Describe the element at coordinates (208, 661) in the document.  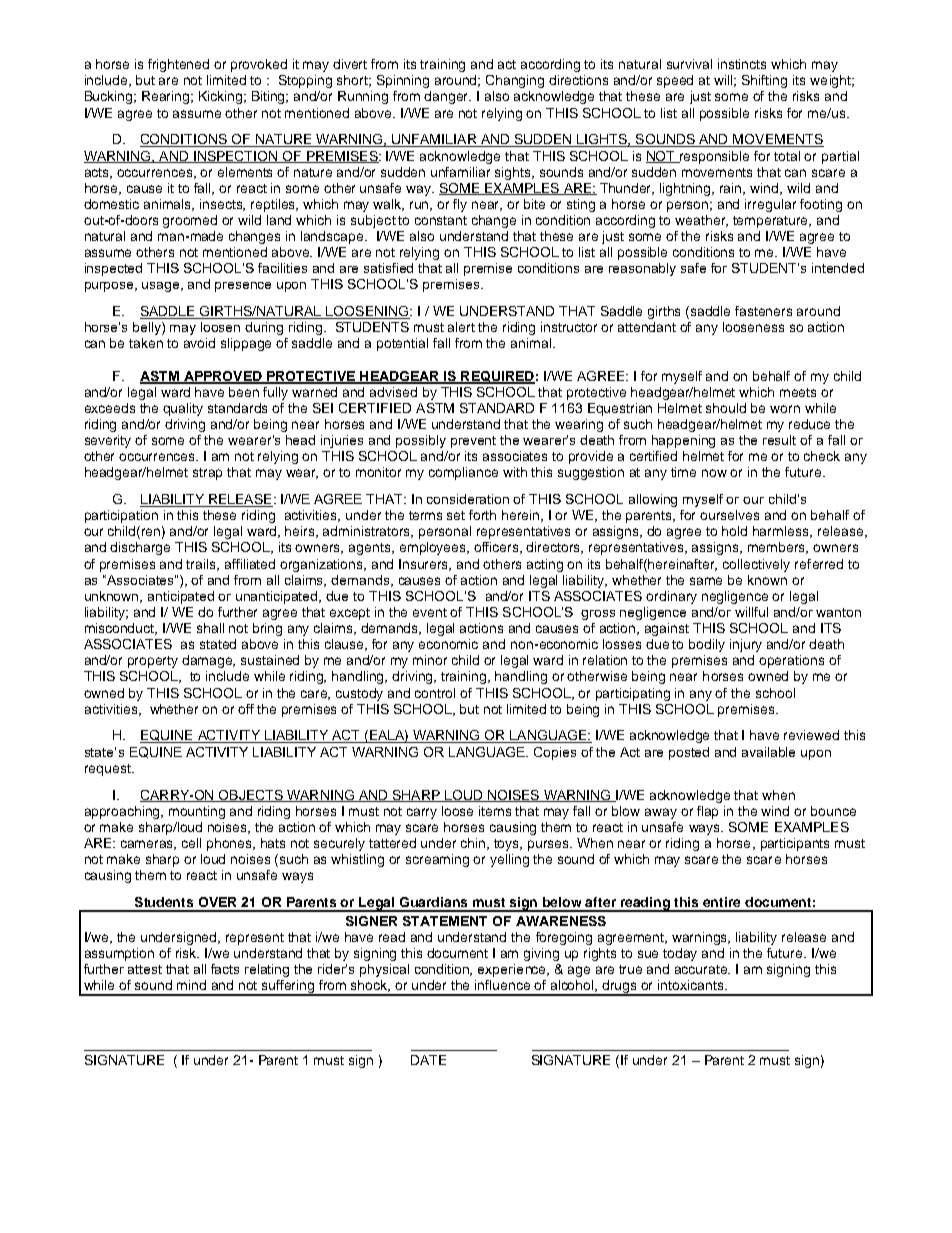
I see `damage` at that location.
